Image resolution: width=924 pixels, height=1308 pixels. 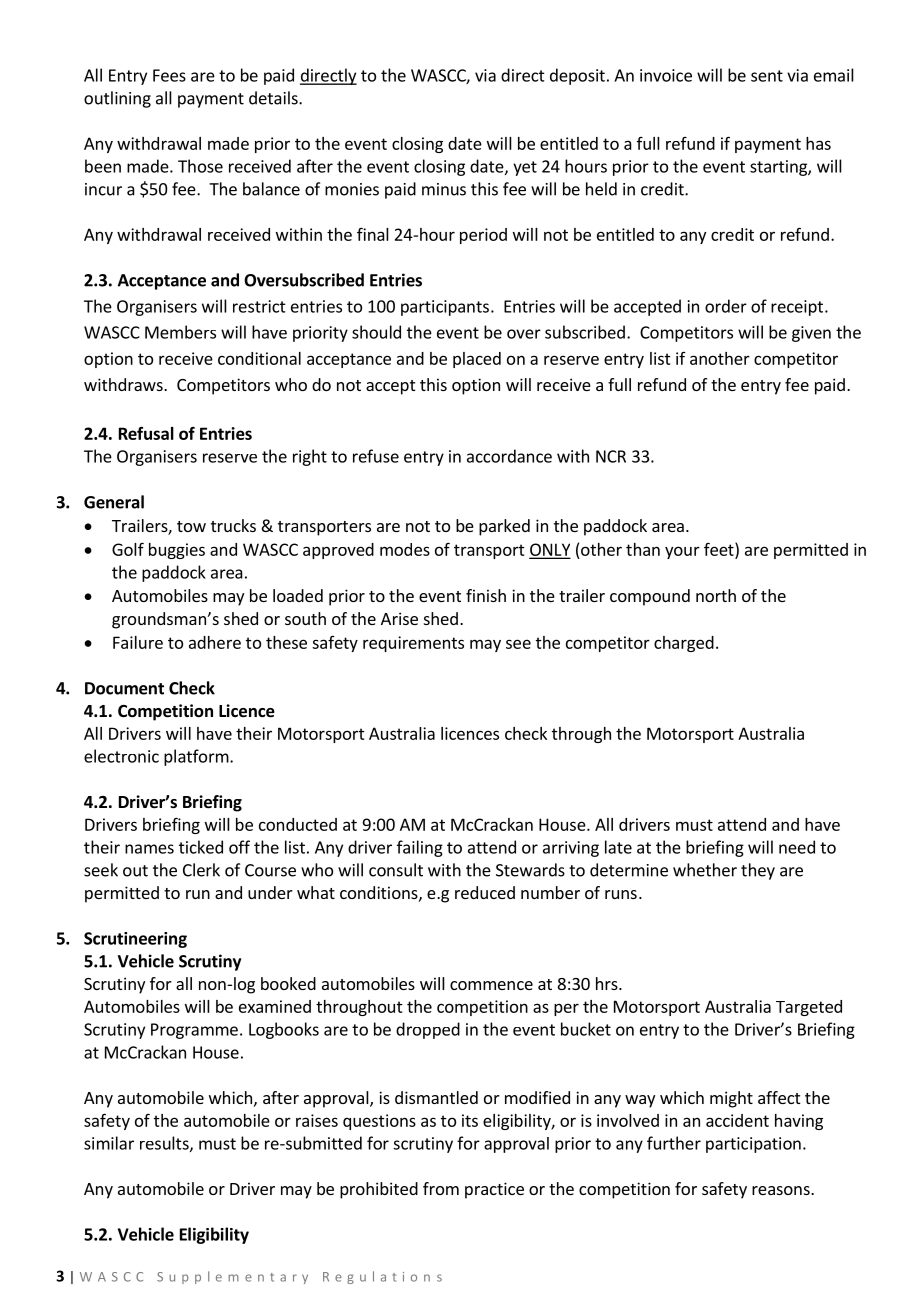 I want to click on Members, so click(x=180, y=332).
